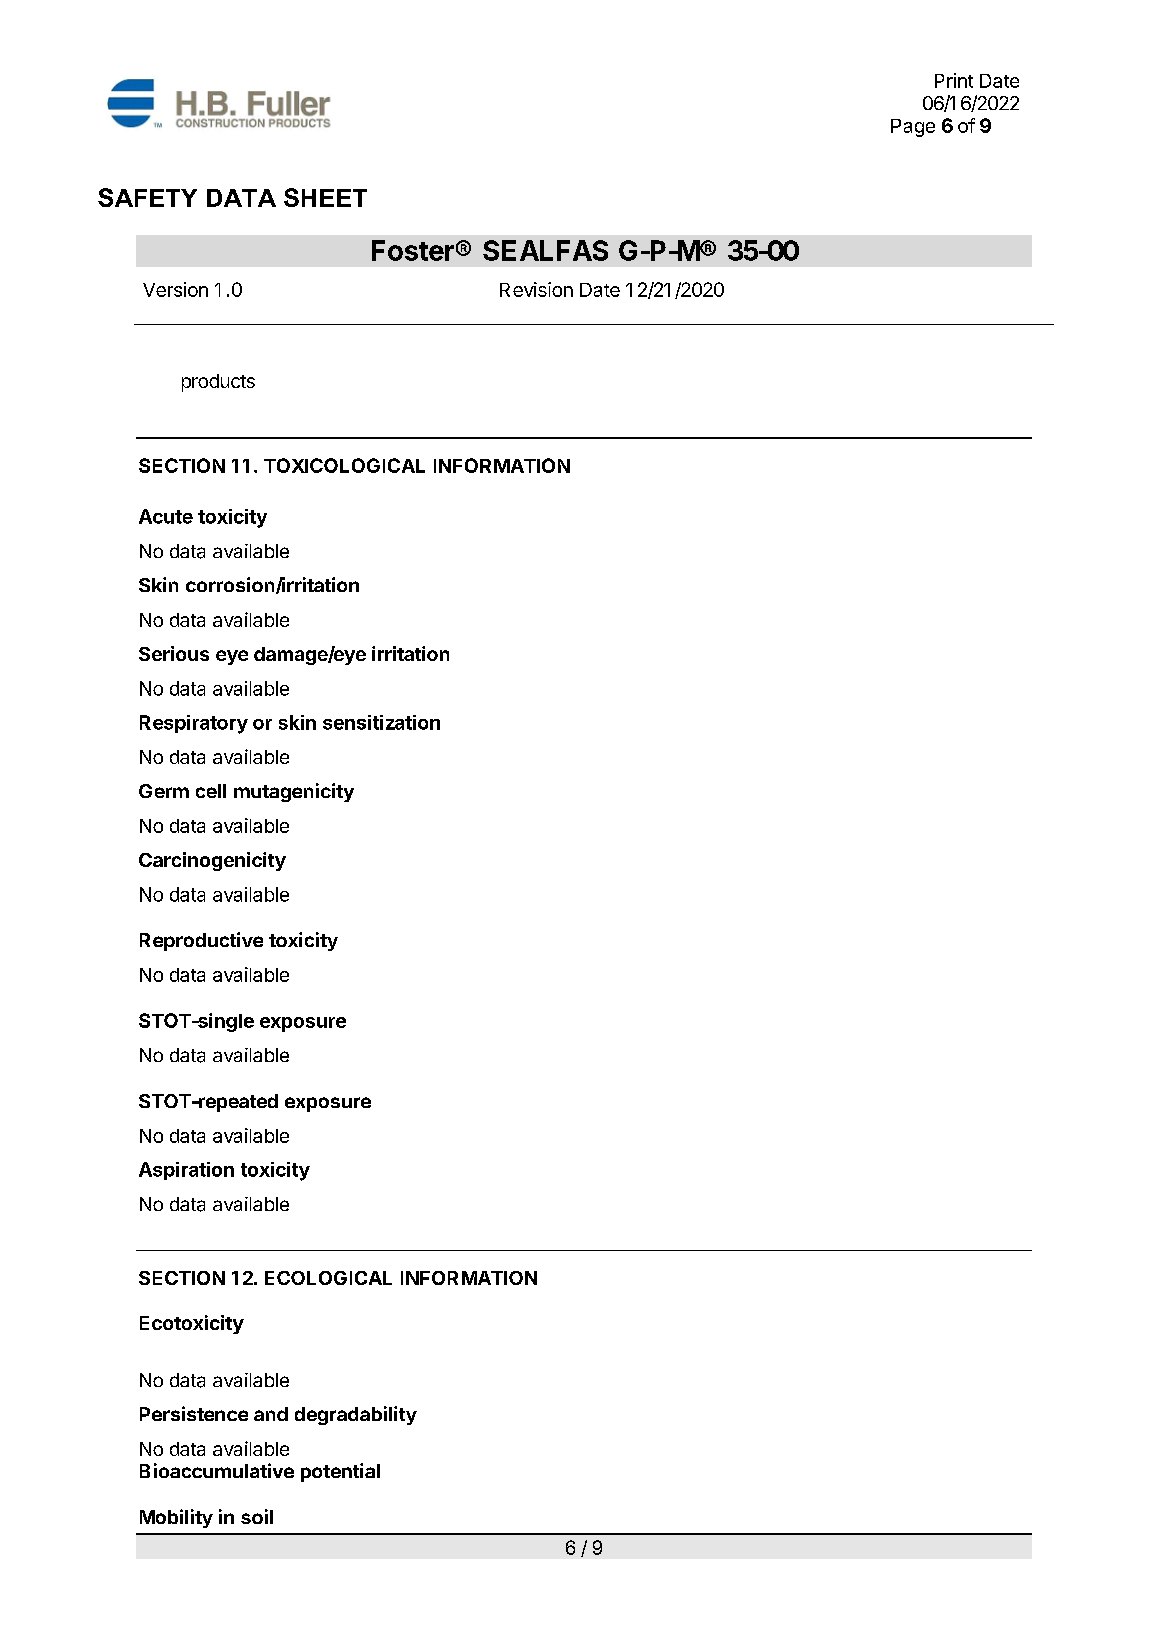  I want to click on Revision, so click(536, 289).
